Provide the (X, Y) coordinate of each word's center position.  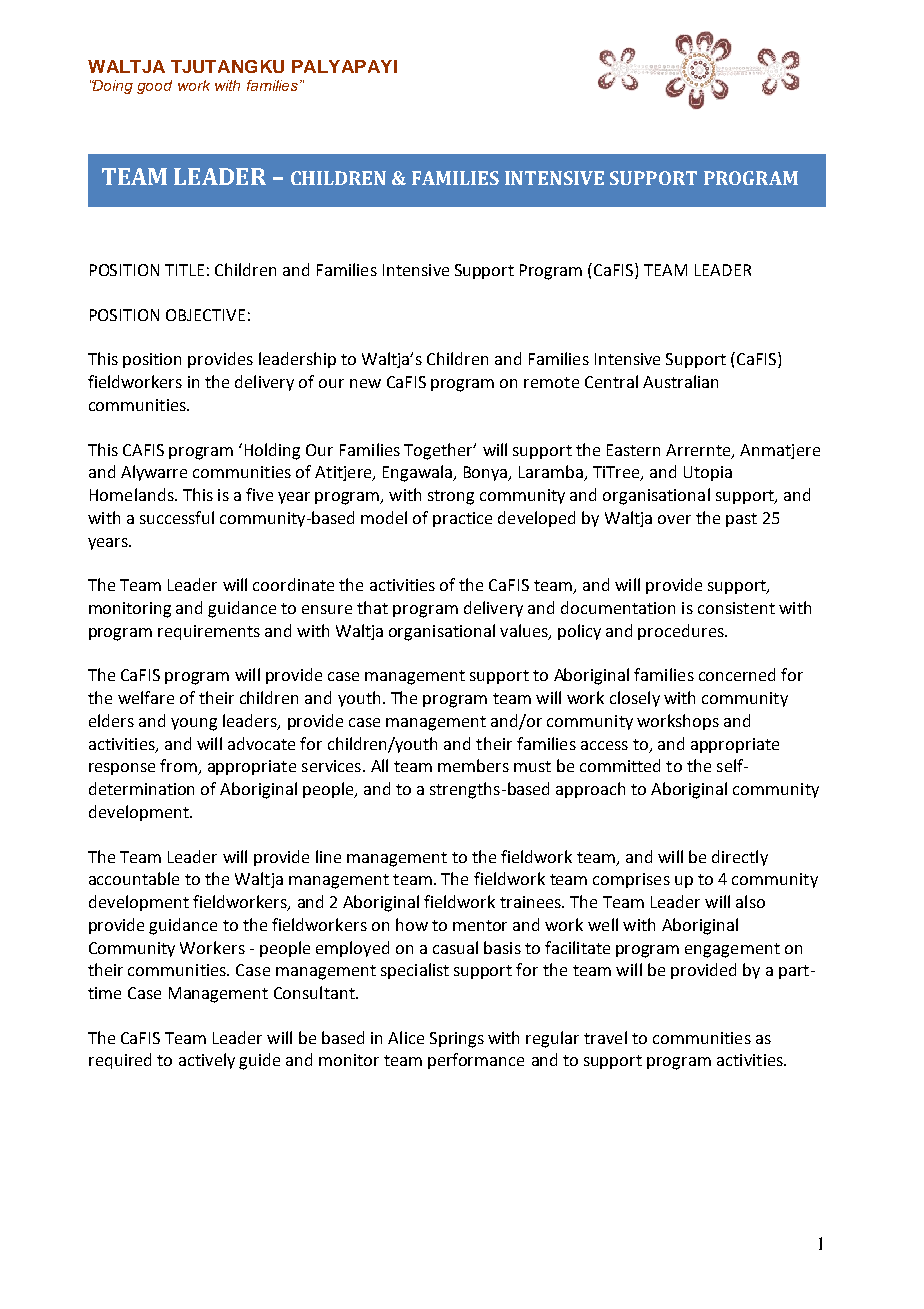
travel (605, 1037)
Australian (680, 381)
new (365, 383)
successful (177, 517)
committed (620, 765)
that (372, 607)
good (154, 87)
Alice (406, 1037)
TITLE (184, 270)
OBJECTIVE (205, 315)
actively (207, 1061)
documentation (618, 607)
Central (611, 381)
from (179, 767)
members (473, 765)
